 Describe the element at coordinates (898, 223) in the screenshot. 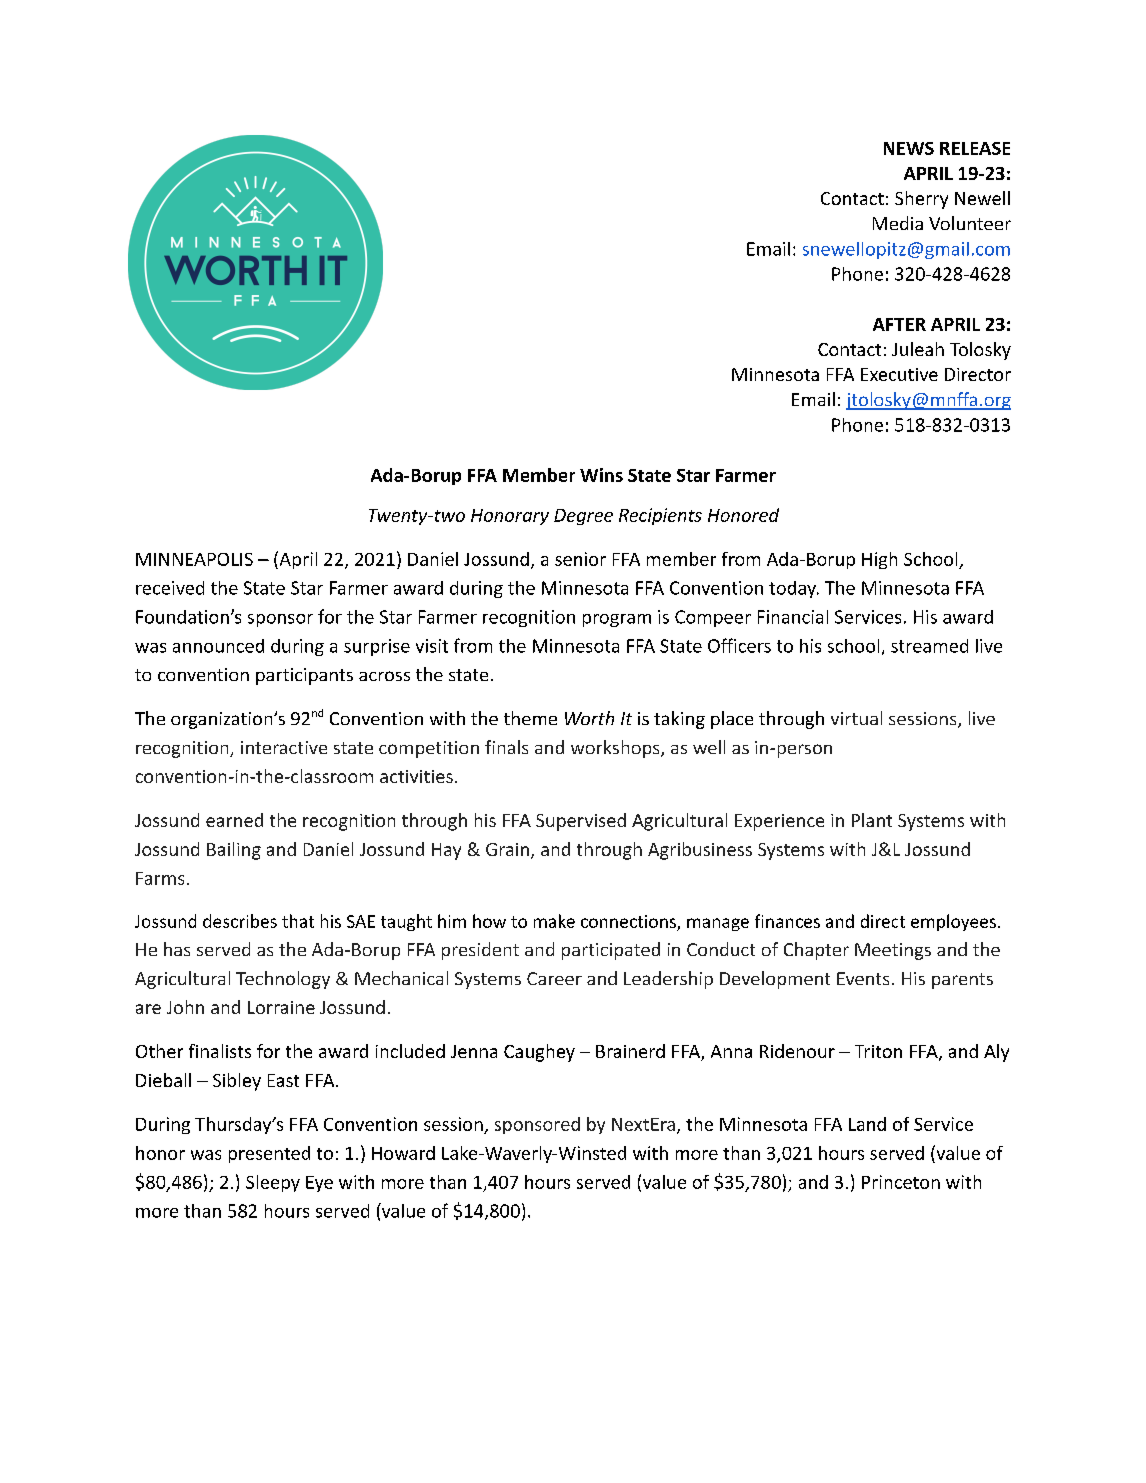

I see `Media` at that location.
